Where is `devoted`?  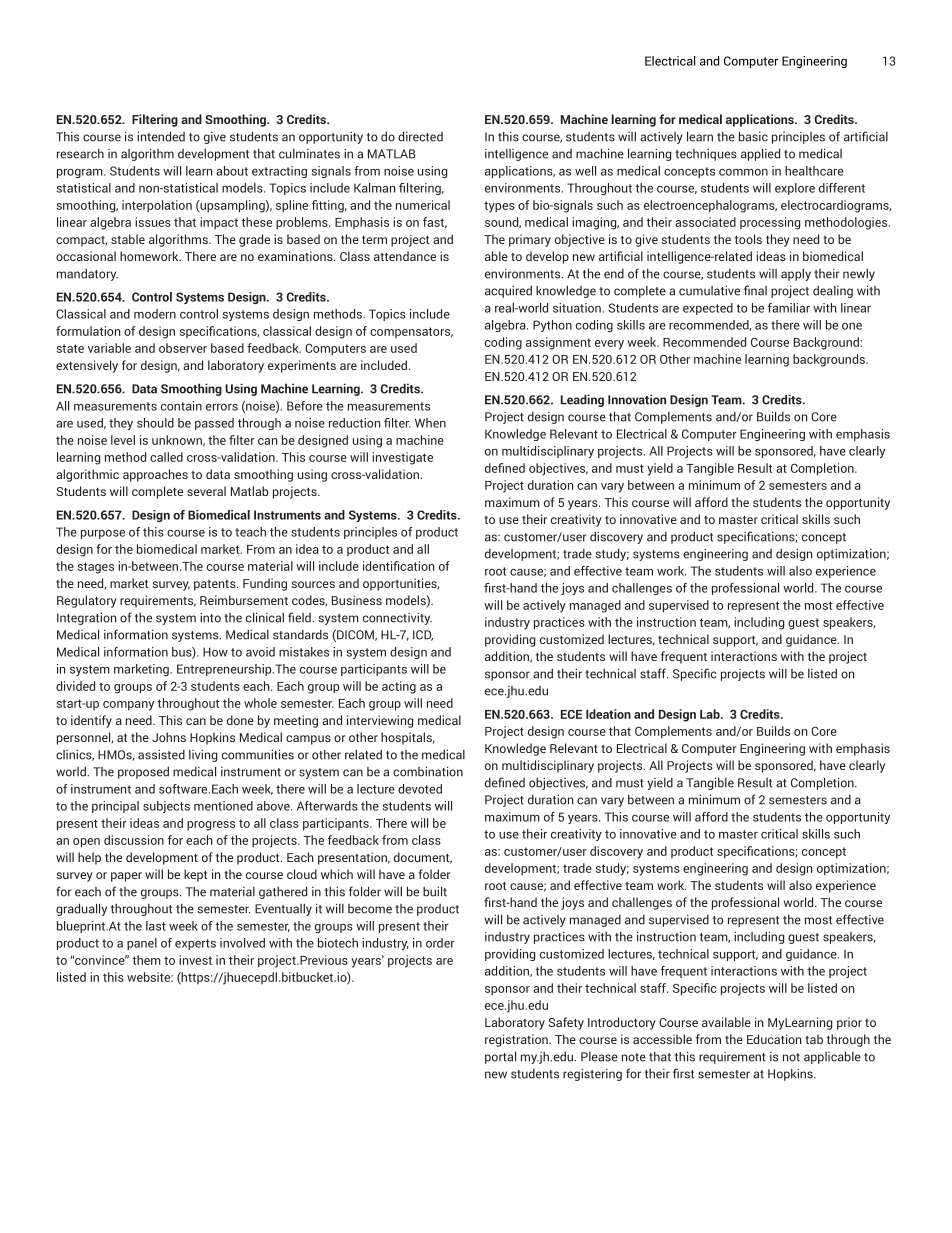
devoted is located at coordinates (420, 789).
